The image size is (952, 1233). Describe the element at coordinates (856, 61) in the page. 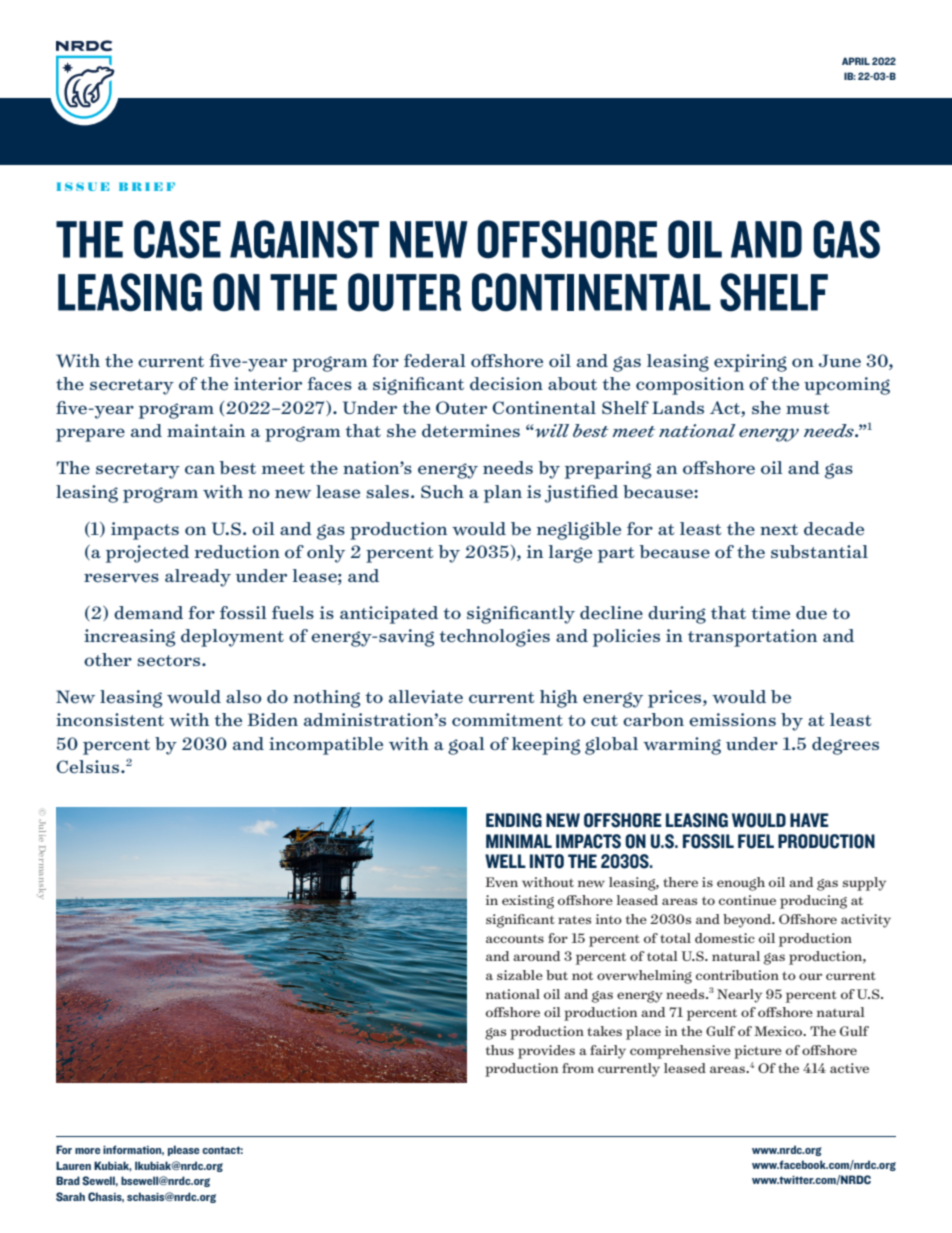

I see `APRIL` at that location.
